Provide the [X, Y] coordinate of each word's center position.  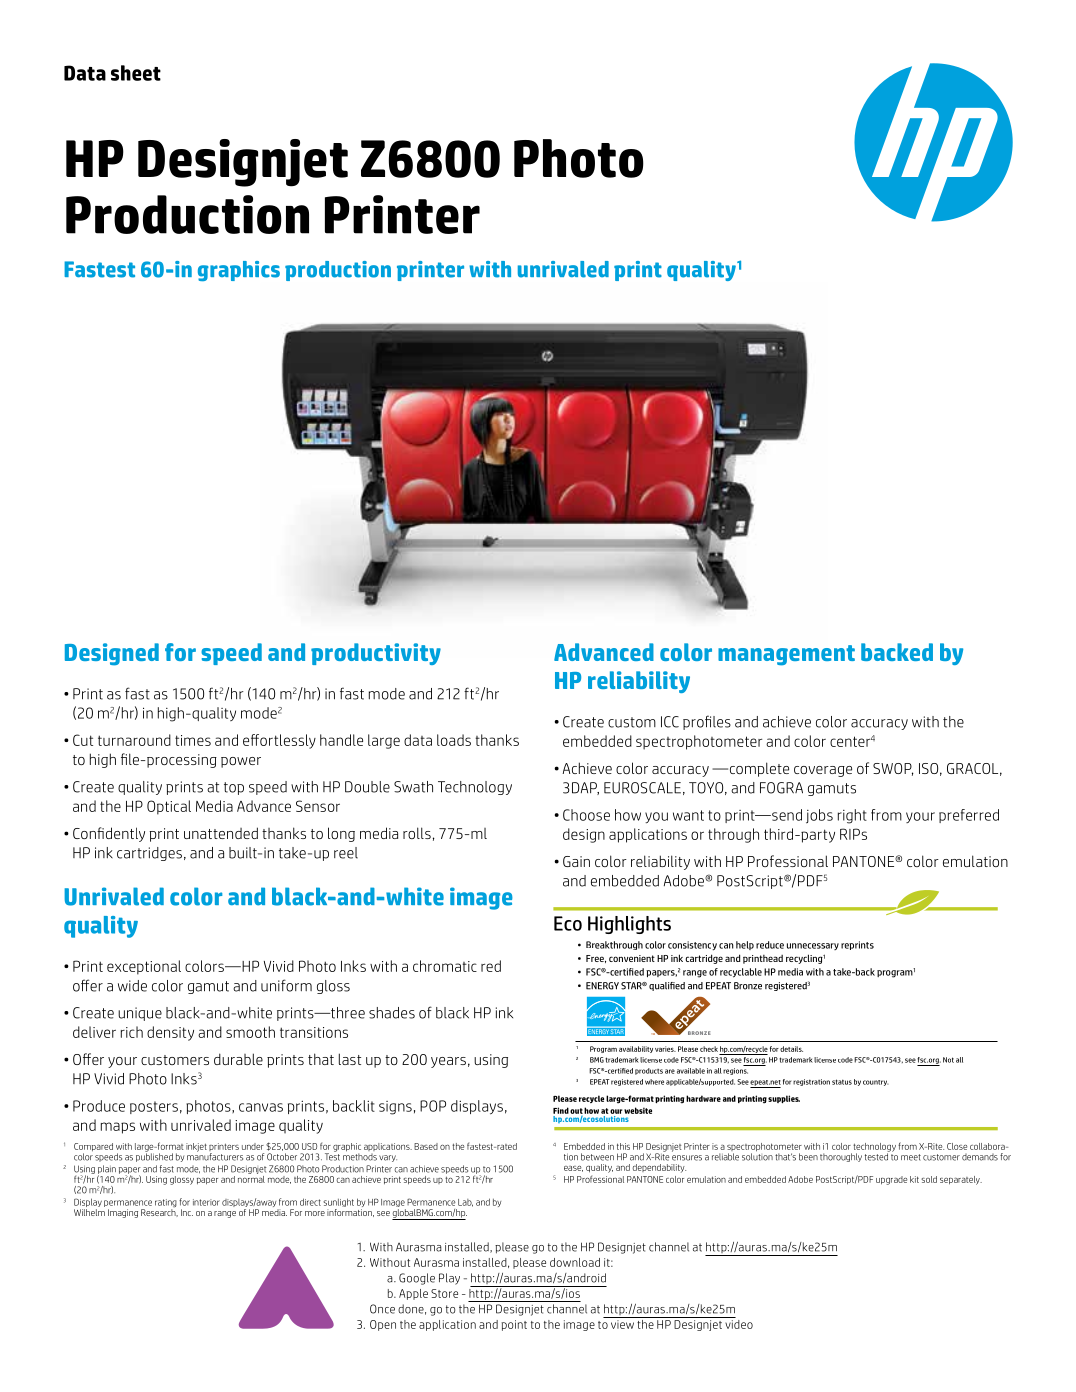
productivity [376, 654]
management [786, 655]
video [738, 1323]
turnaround [134, 740]
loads [454, 740]
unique [140, 1014]
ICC [670, 722]
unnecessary [813, 946]
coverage [823, 771]
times [193, 740]
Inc [187, 1212]
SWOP [893, 769]
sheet [136, 73]
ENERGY [602, 986]
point [514, 1325]
